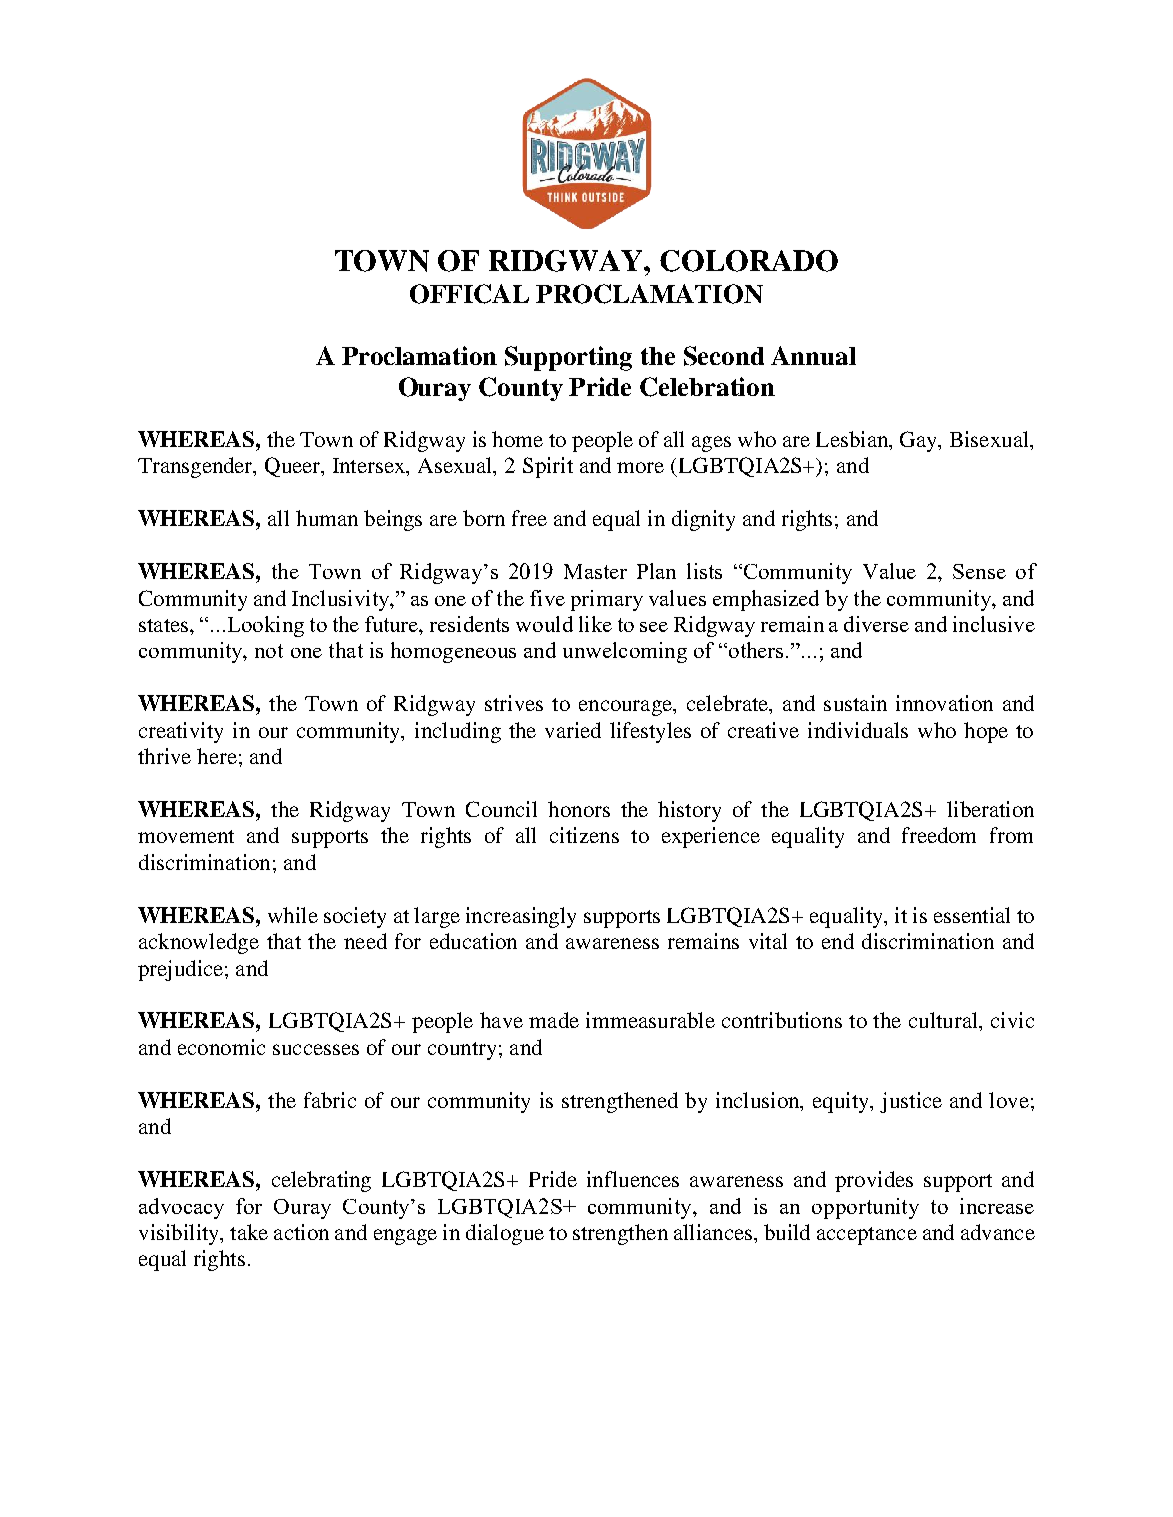 The image size is (1173, 1517). I want to click on take, so click(249, 1232).
